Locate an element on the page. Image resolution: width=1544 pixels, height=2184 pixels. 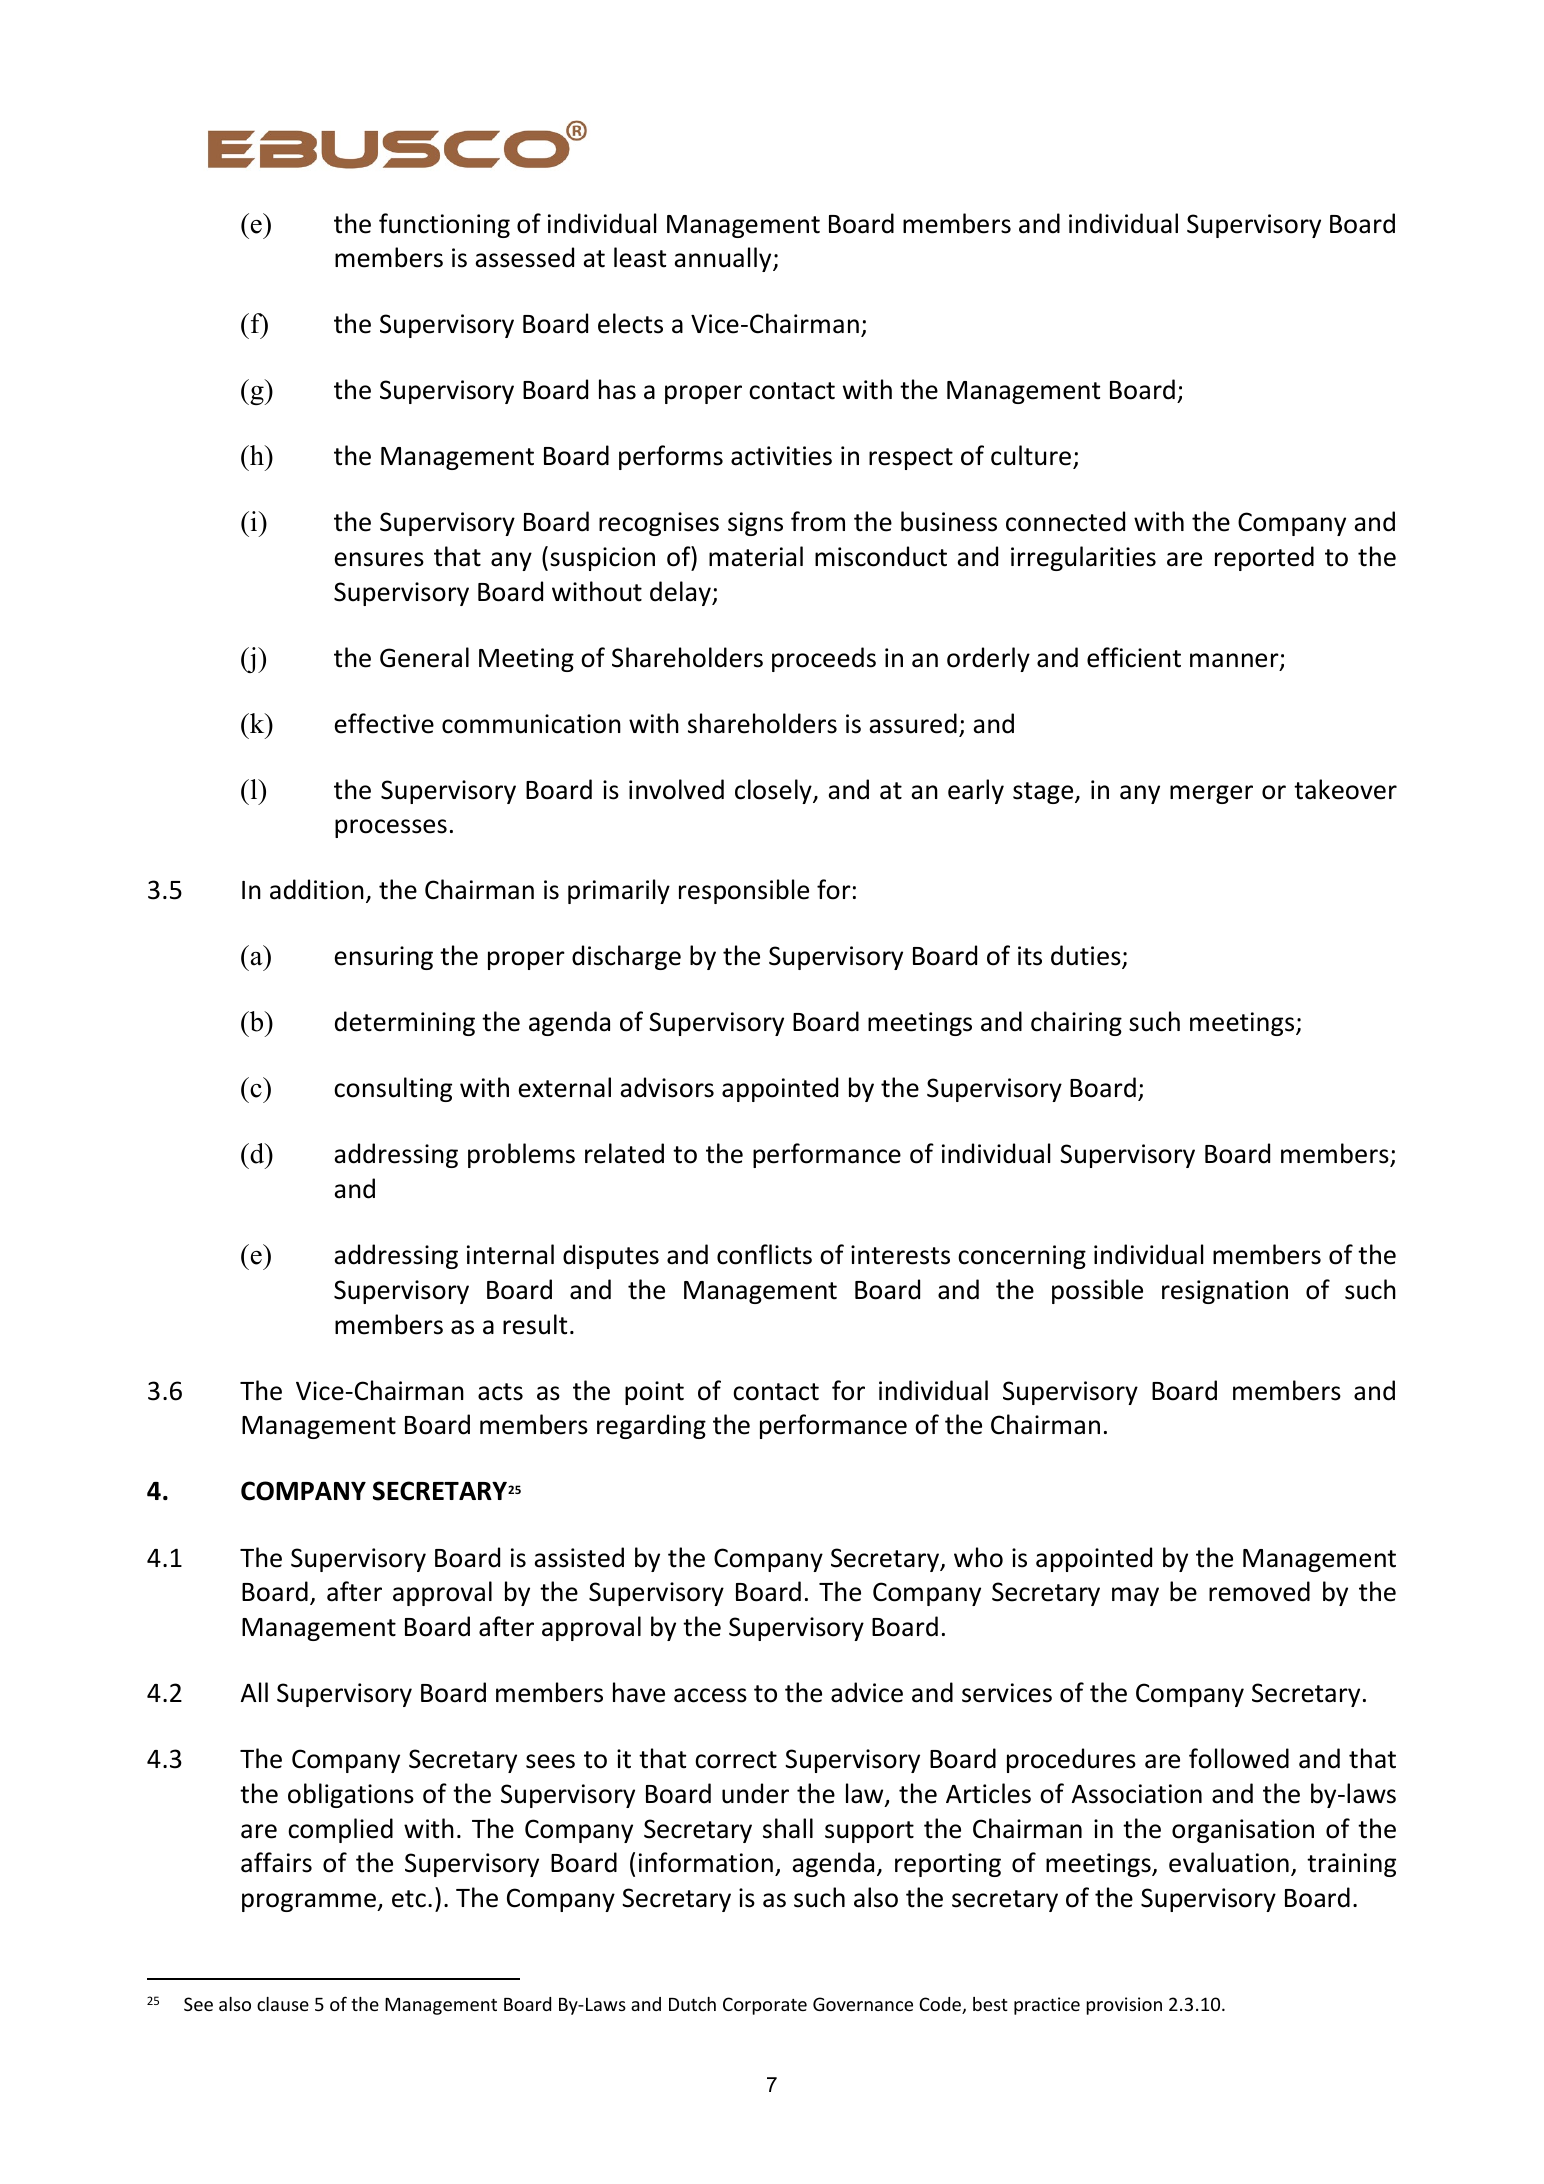
manner is located at coordinates (1235, 661).
